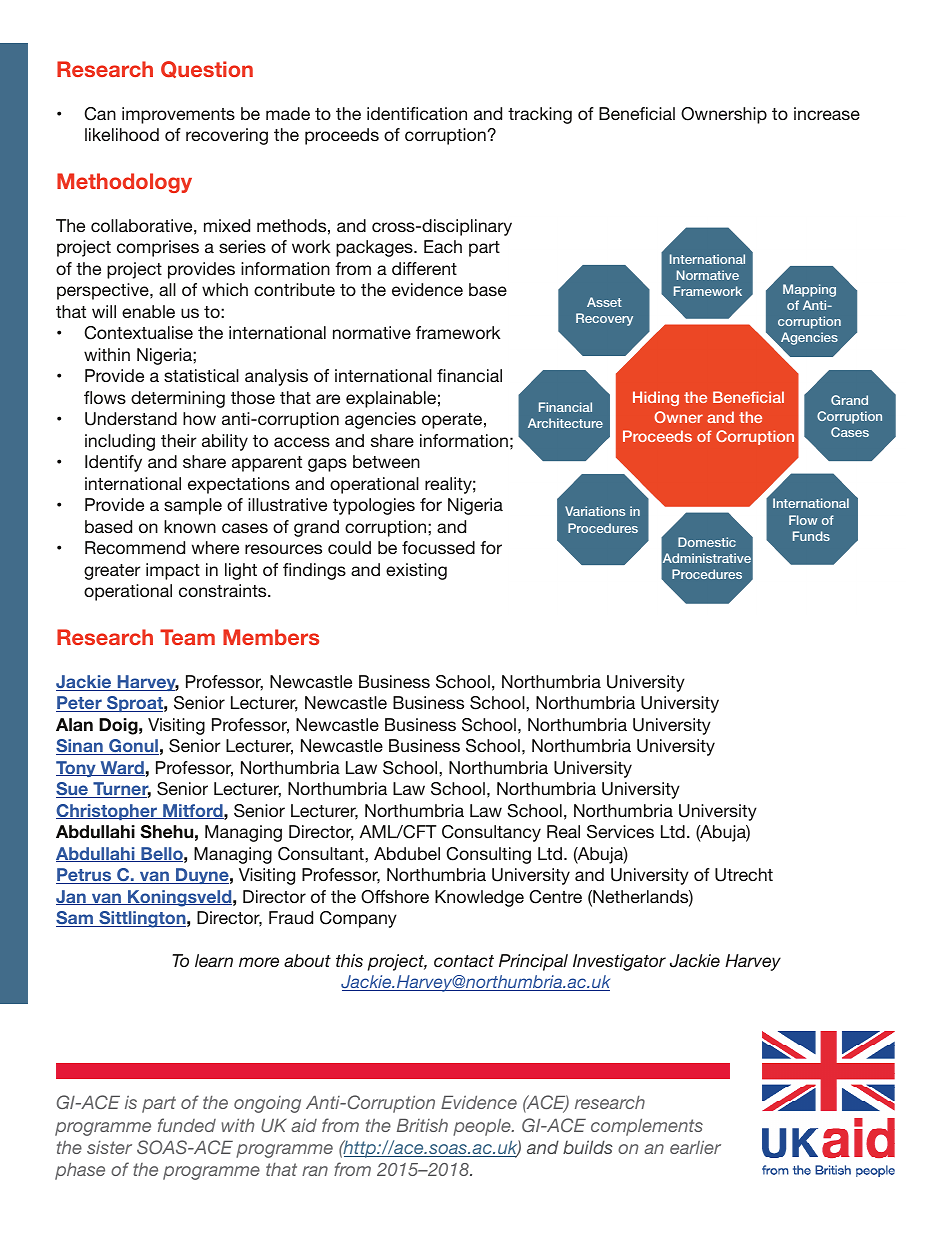 This screenshot has height=1233, width=952. I want to click on improvements, so click(178, 115).
